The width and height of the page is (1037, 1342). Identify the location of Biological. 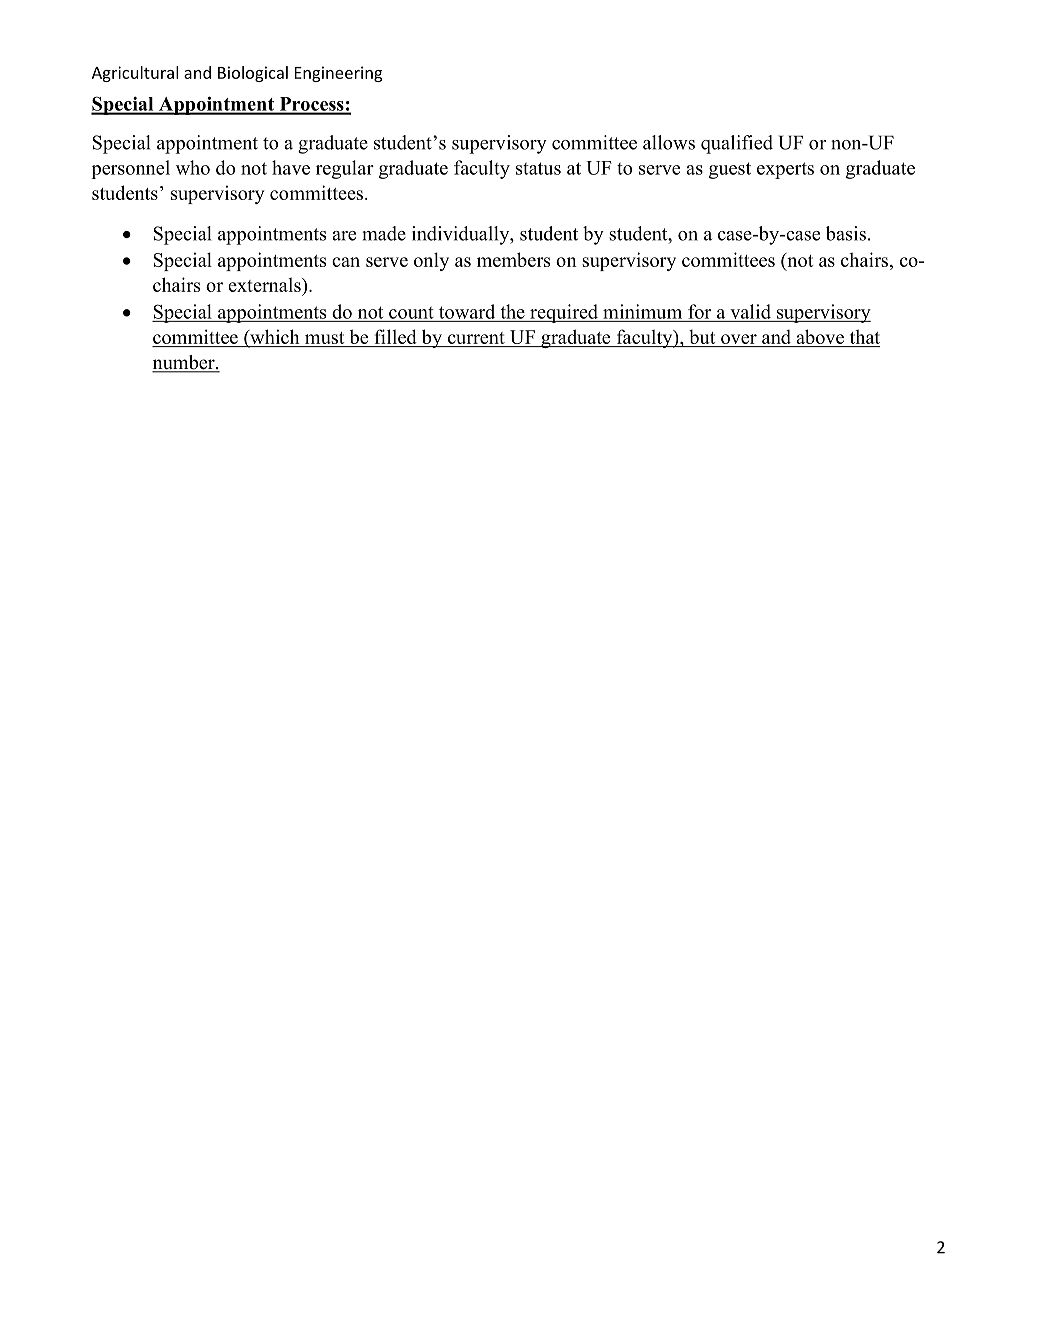
(253, 74).
